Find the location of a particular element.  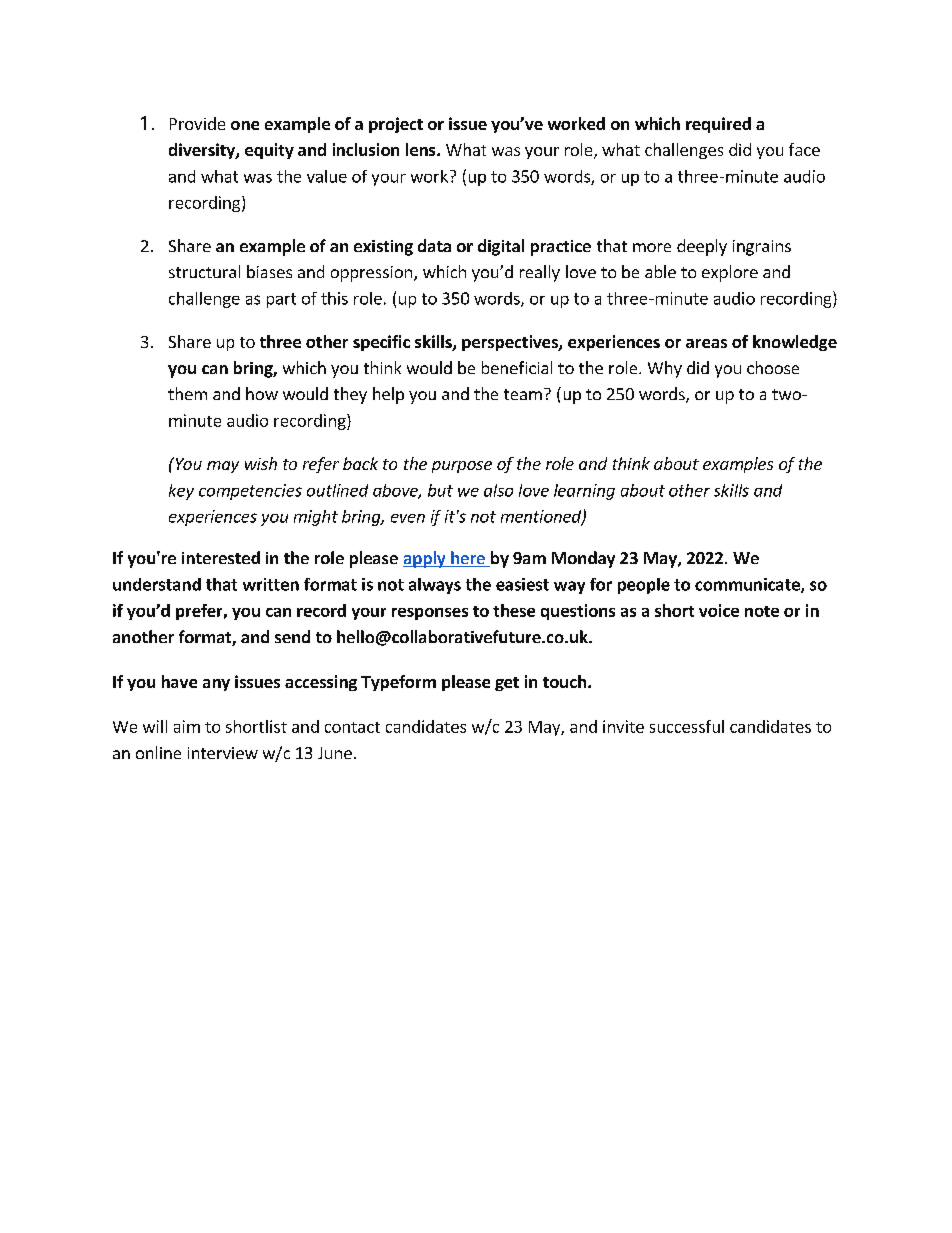

diversity is located at coordinates (203, 151).
